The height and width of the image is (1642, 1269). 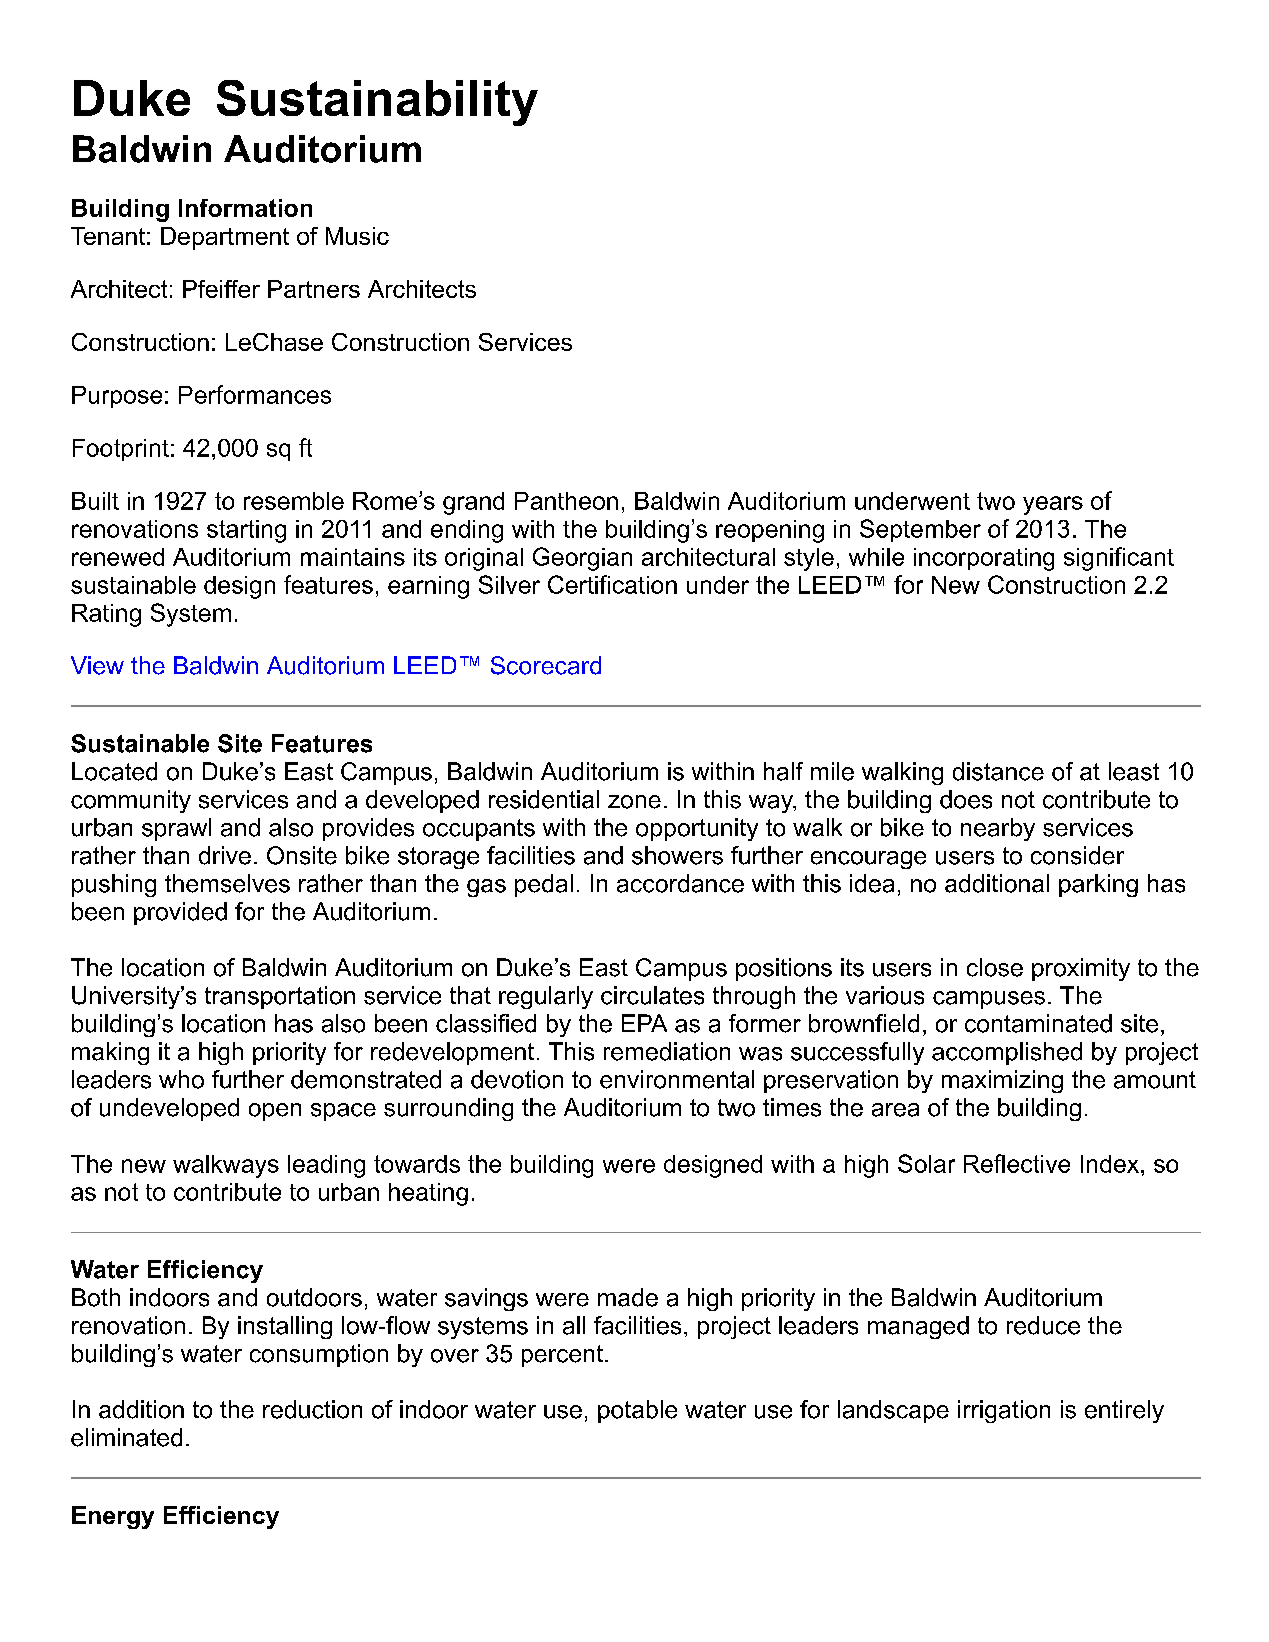 I want to click on sprawl, so click(x=176, y=829).
